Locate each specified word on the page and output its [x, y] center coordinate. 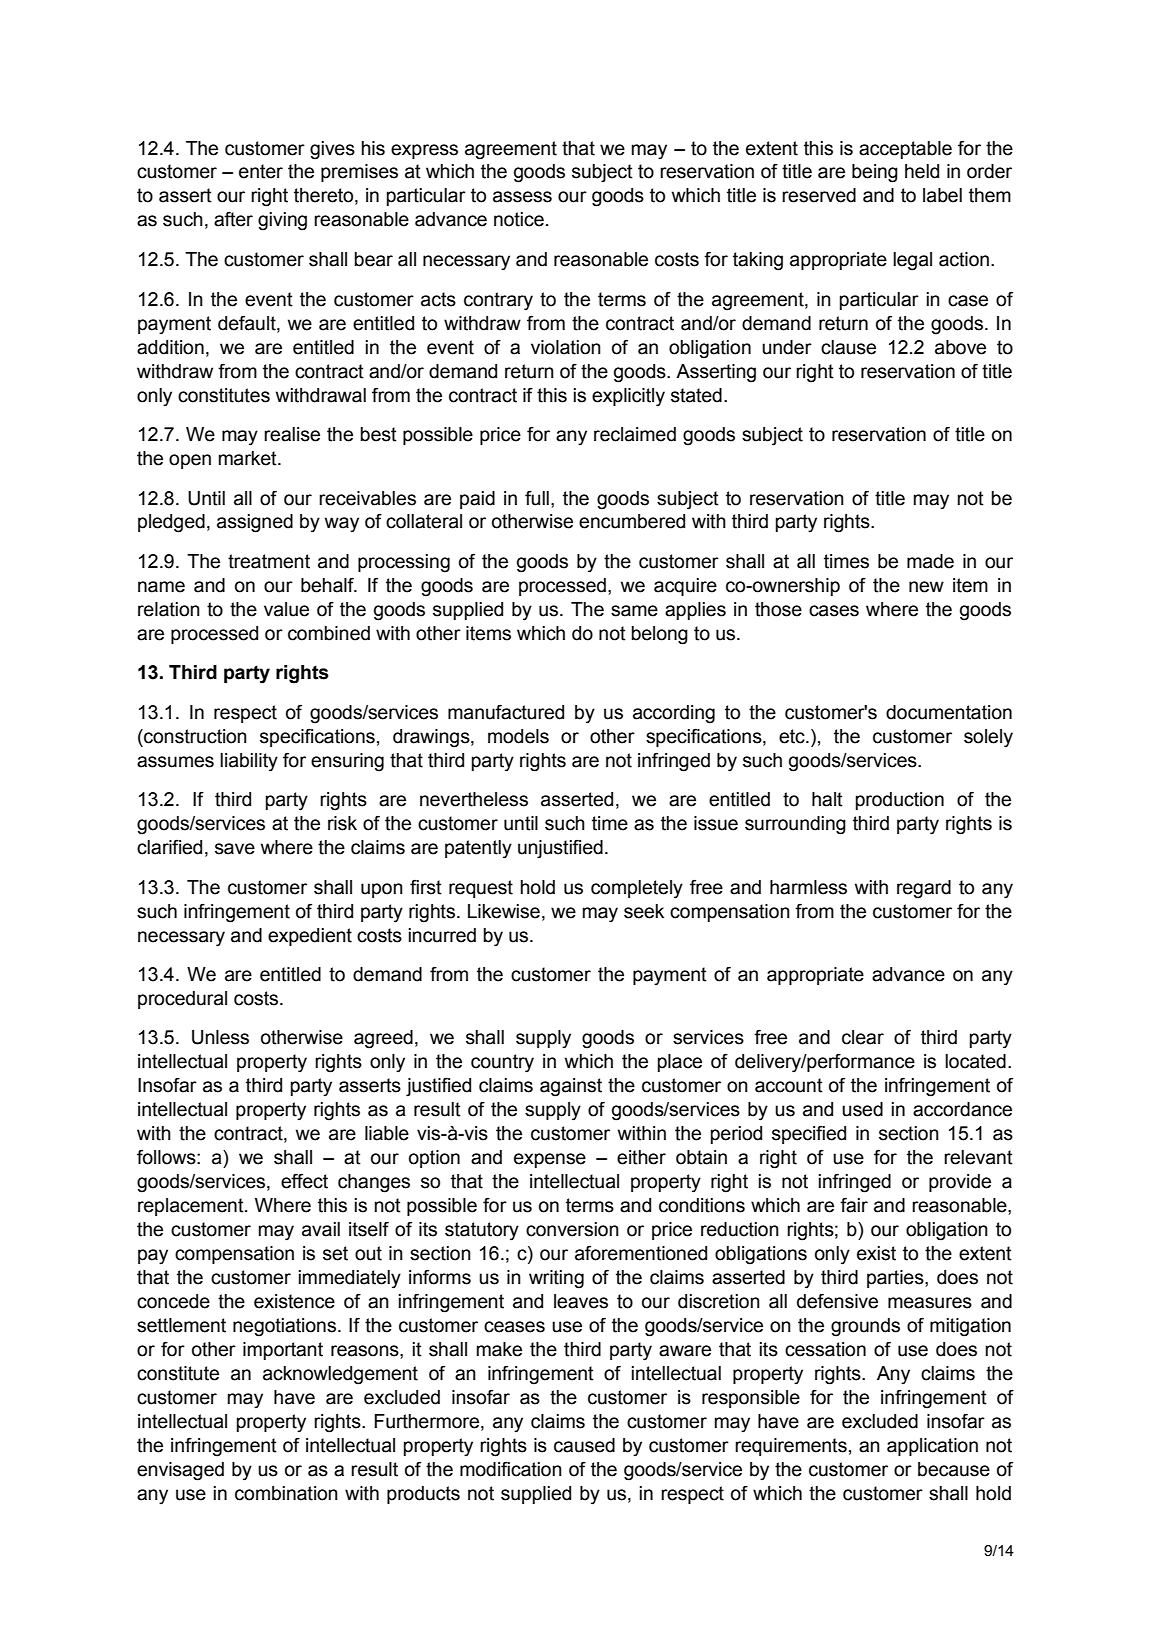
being [875, 173]
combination [286, 1493]
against [571, 1087]
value [286, 609]
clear [863, 1037]
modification [511, 1469]
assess [522, 197]
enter [261, 171]
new [926, 587]
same [634, 611]
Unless [220, 1037]
